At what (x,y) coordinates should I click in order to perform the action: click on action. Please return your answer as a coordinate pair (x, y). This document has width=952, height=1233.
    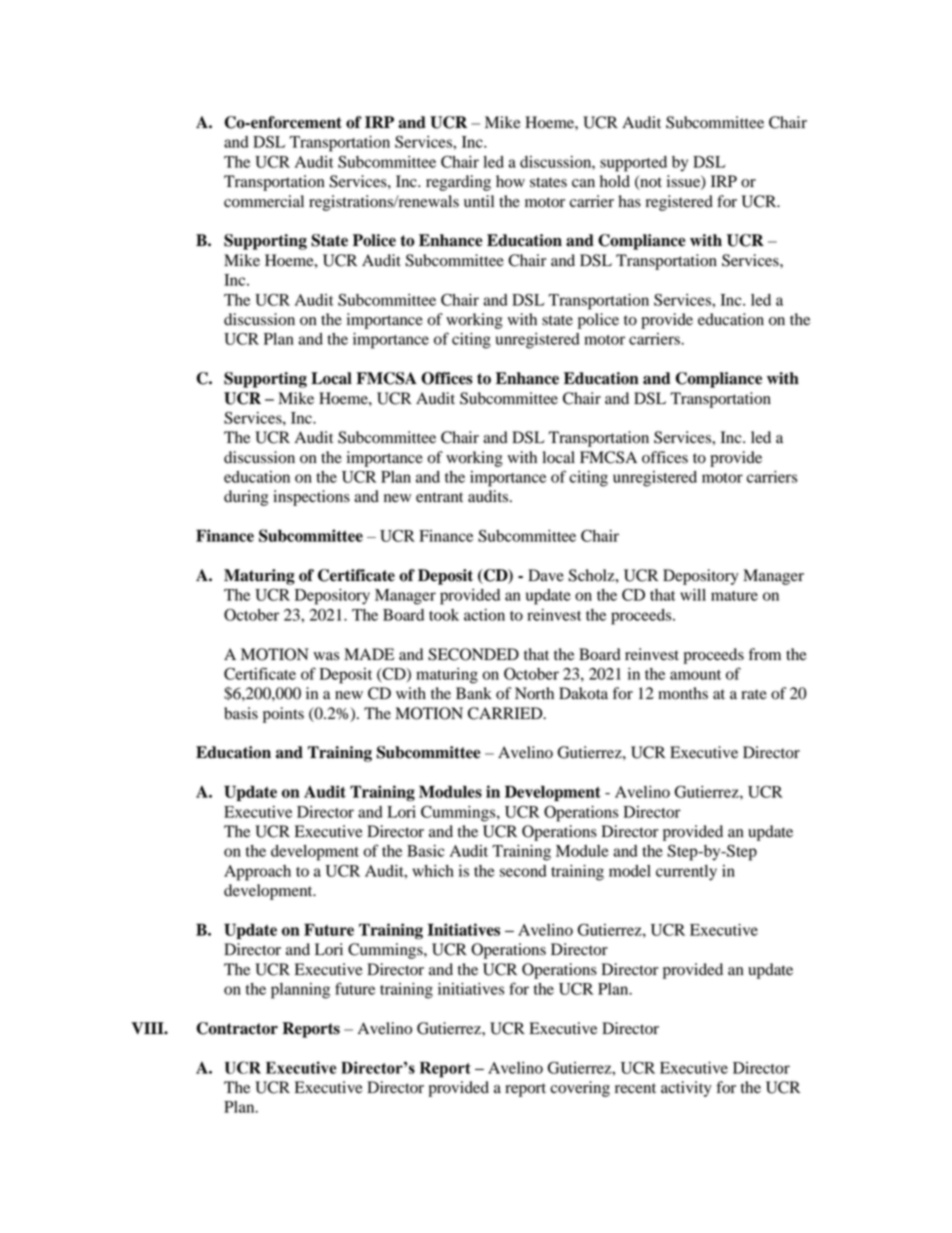
    Looking at the image, I should click on (484, 615).
